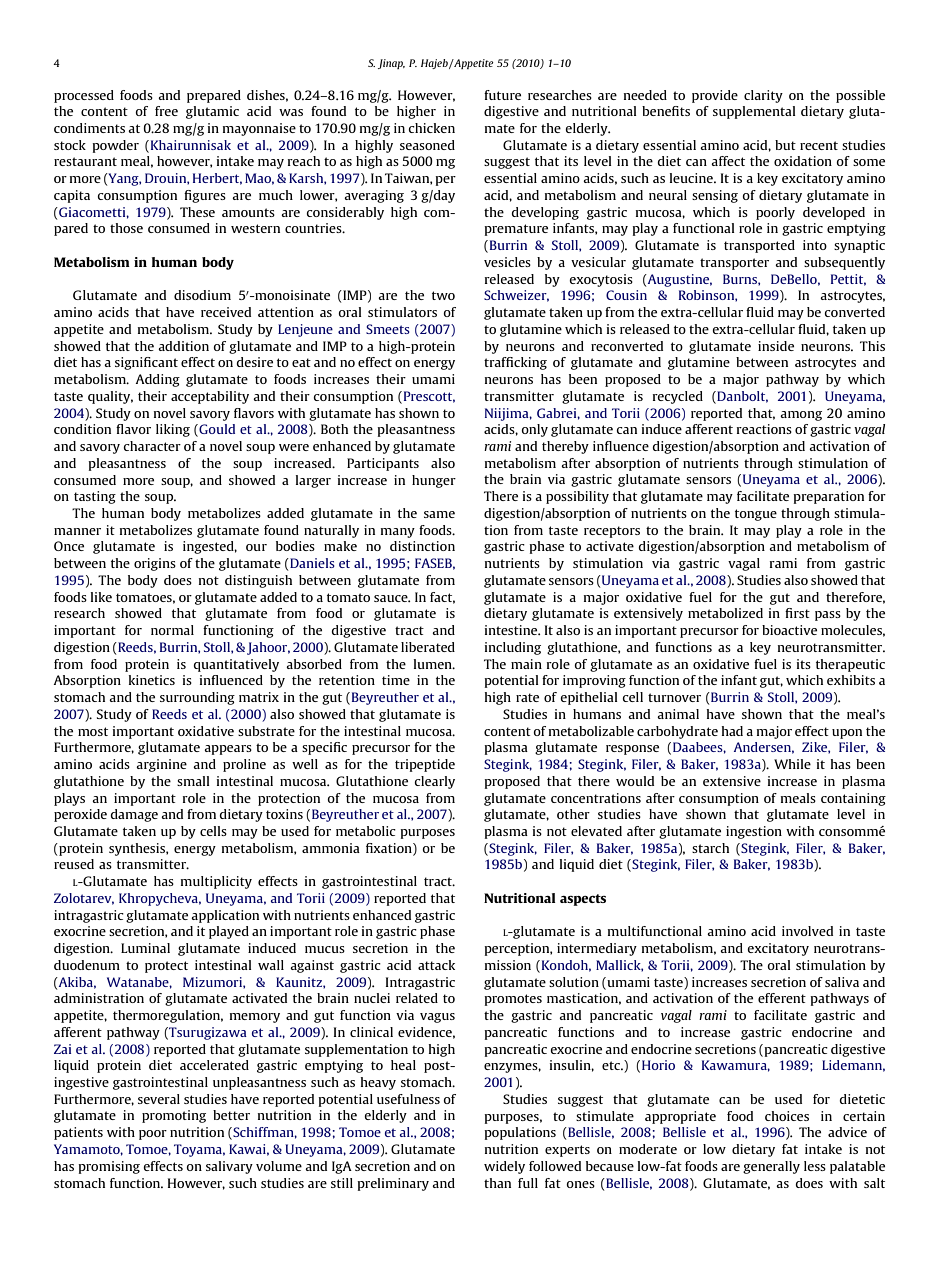  Describe the element at coordinates (512, 630) in the image. I see `intestine` at that location.
